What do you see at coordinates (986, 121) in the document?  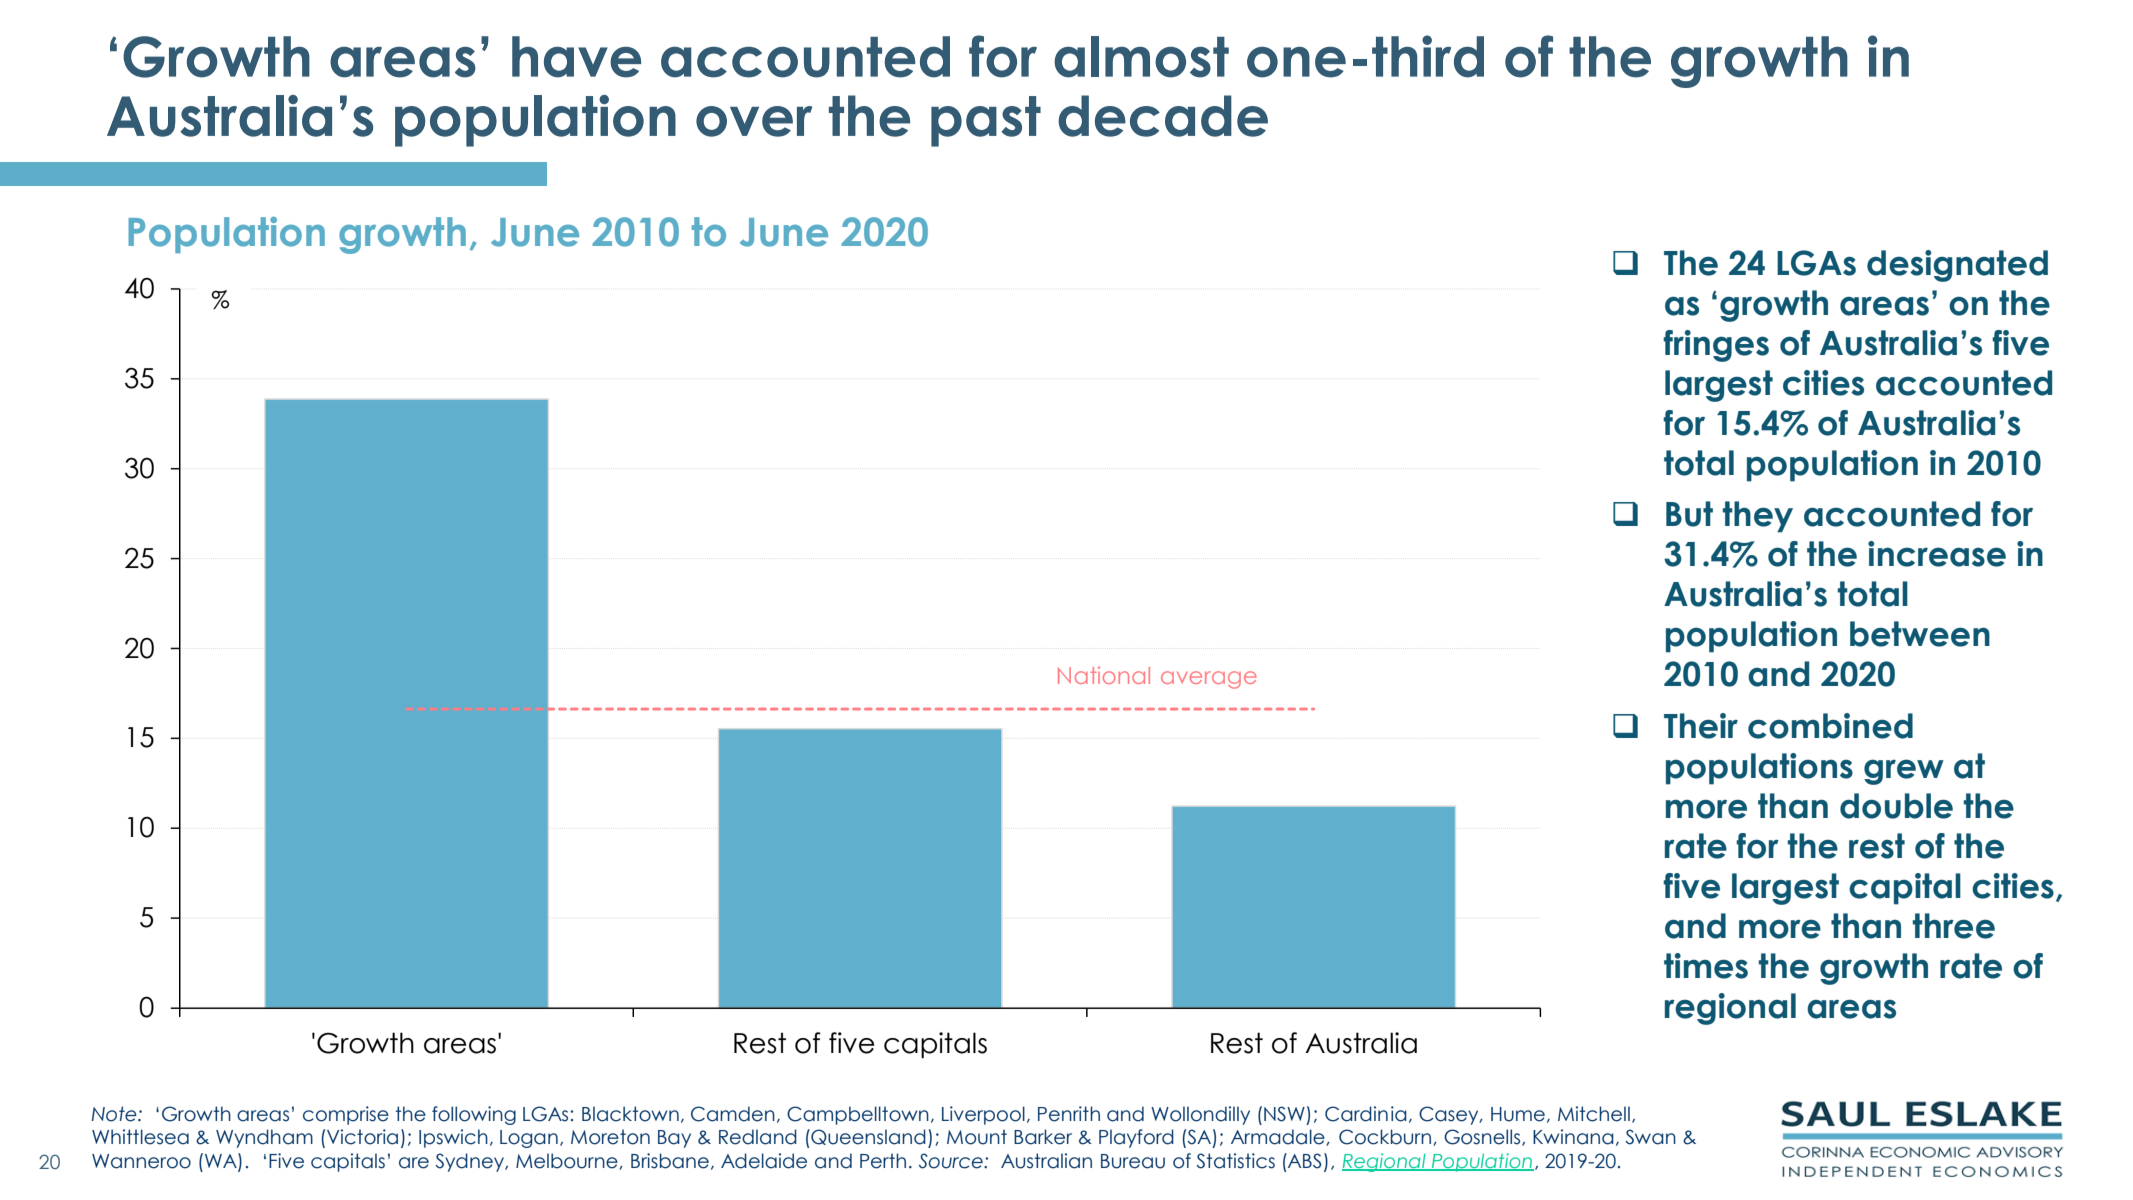 I see `past` at bounding box center [986, 121].
